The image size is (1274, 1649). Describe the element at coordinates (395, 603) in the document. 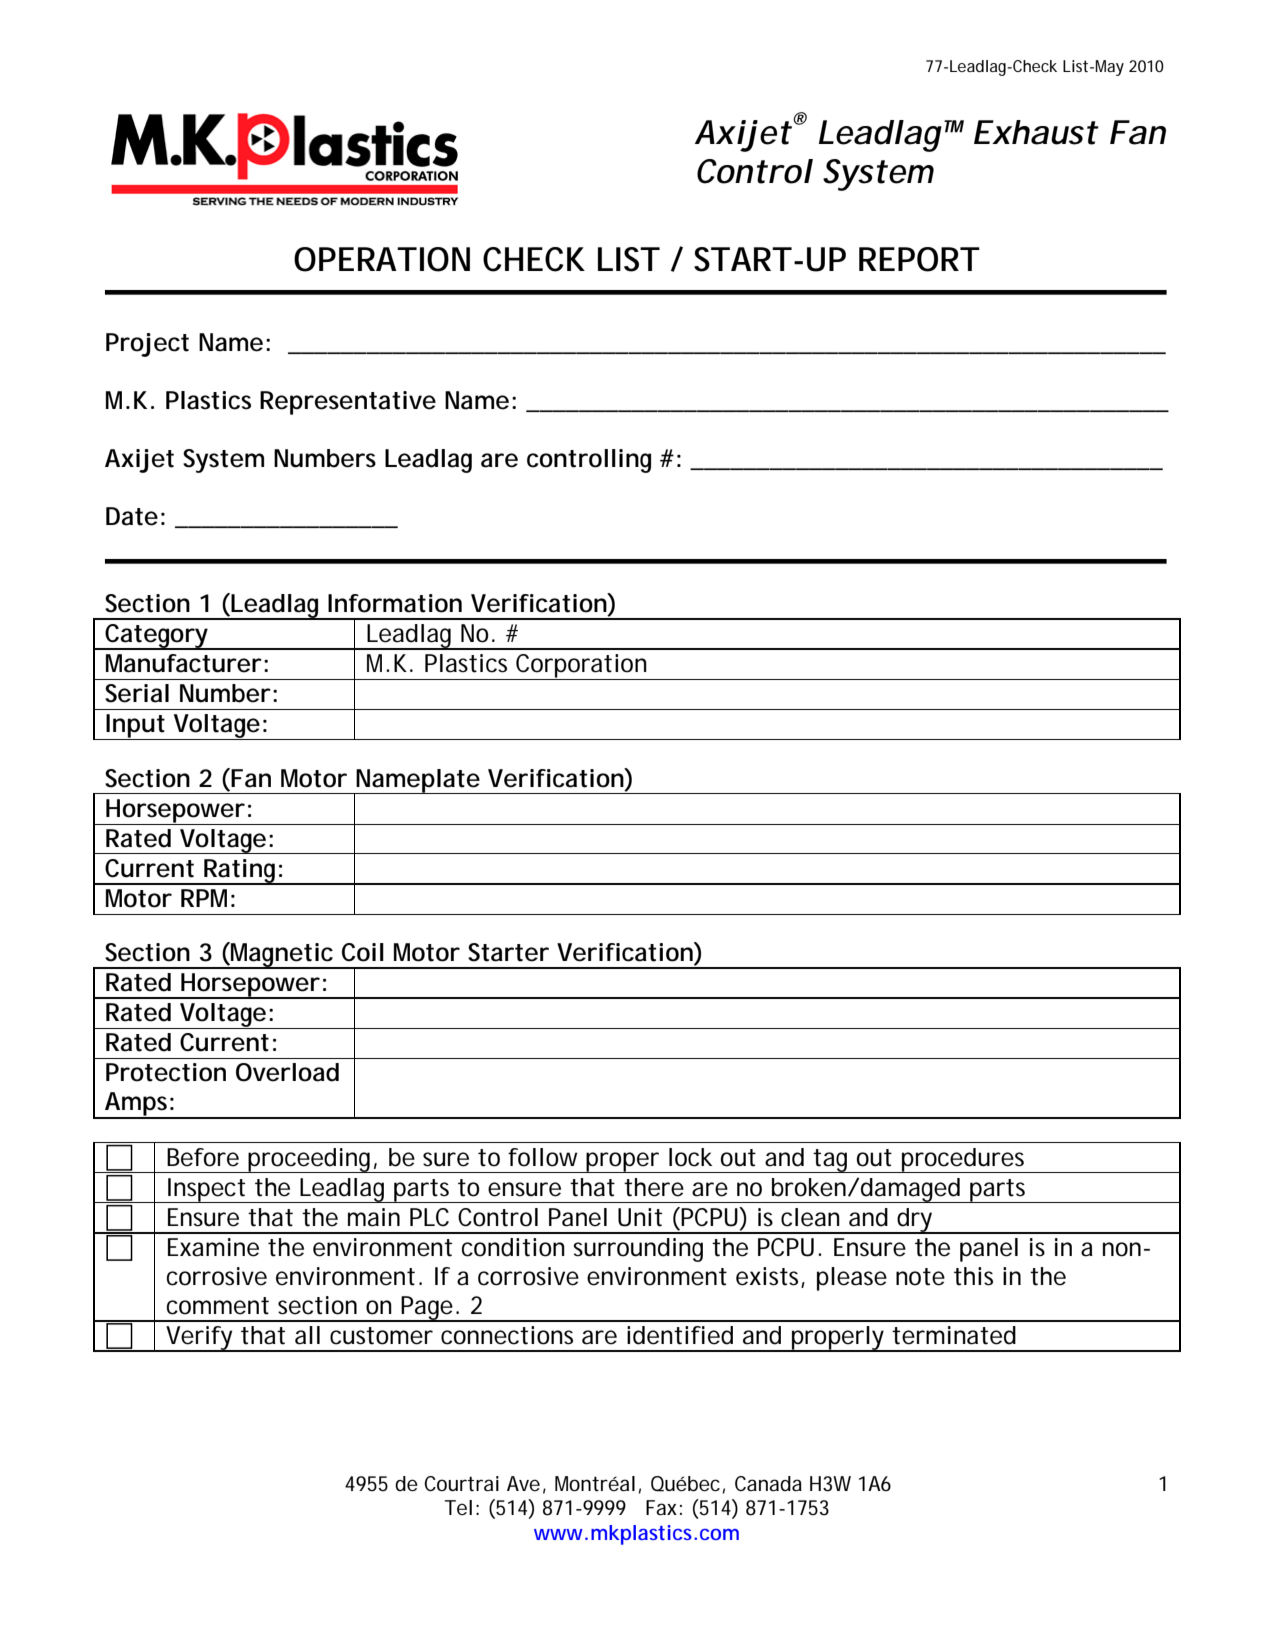

I see `Information` at that location.
